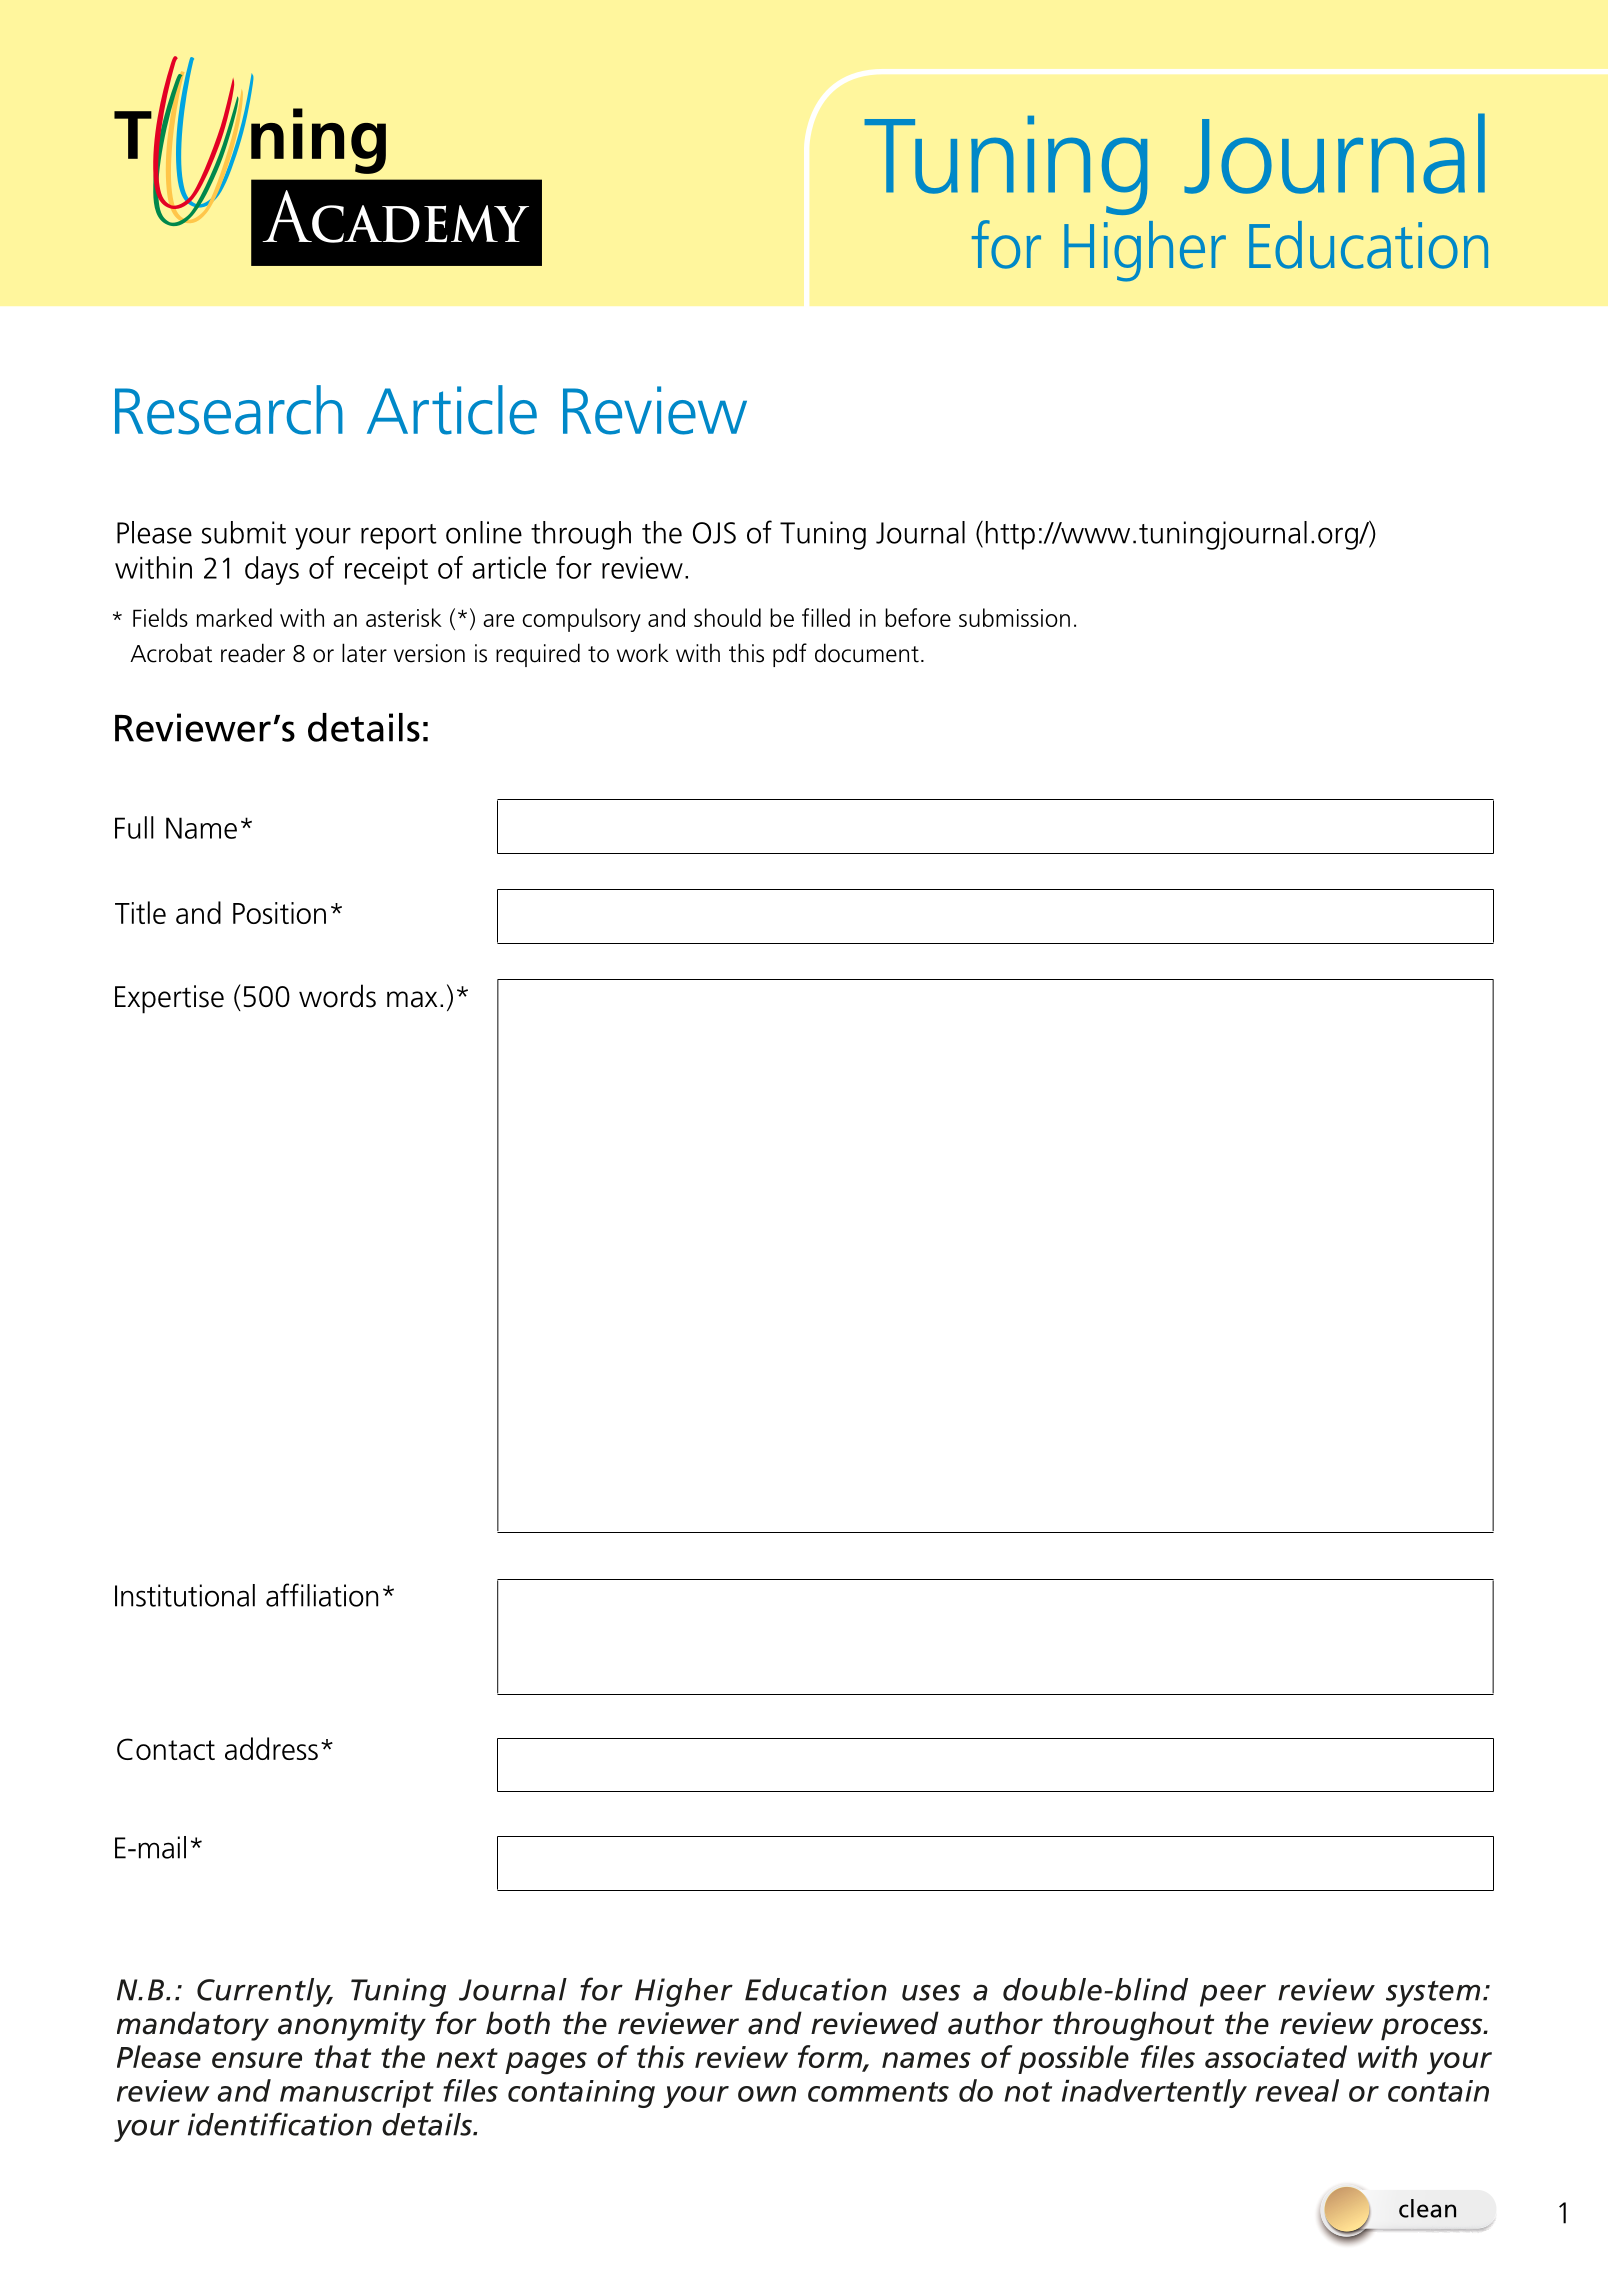 The image size is (1608, 2274). What do you see at coordinates (229, 410) in the screenshot?
I see `Research` at bounding box center [229, 410].
